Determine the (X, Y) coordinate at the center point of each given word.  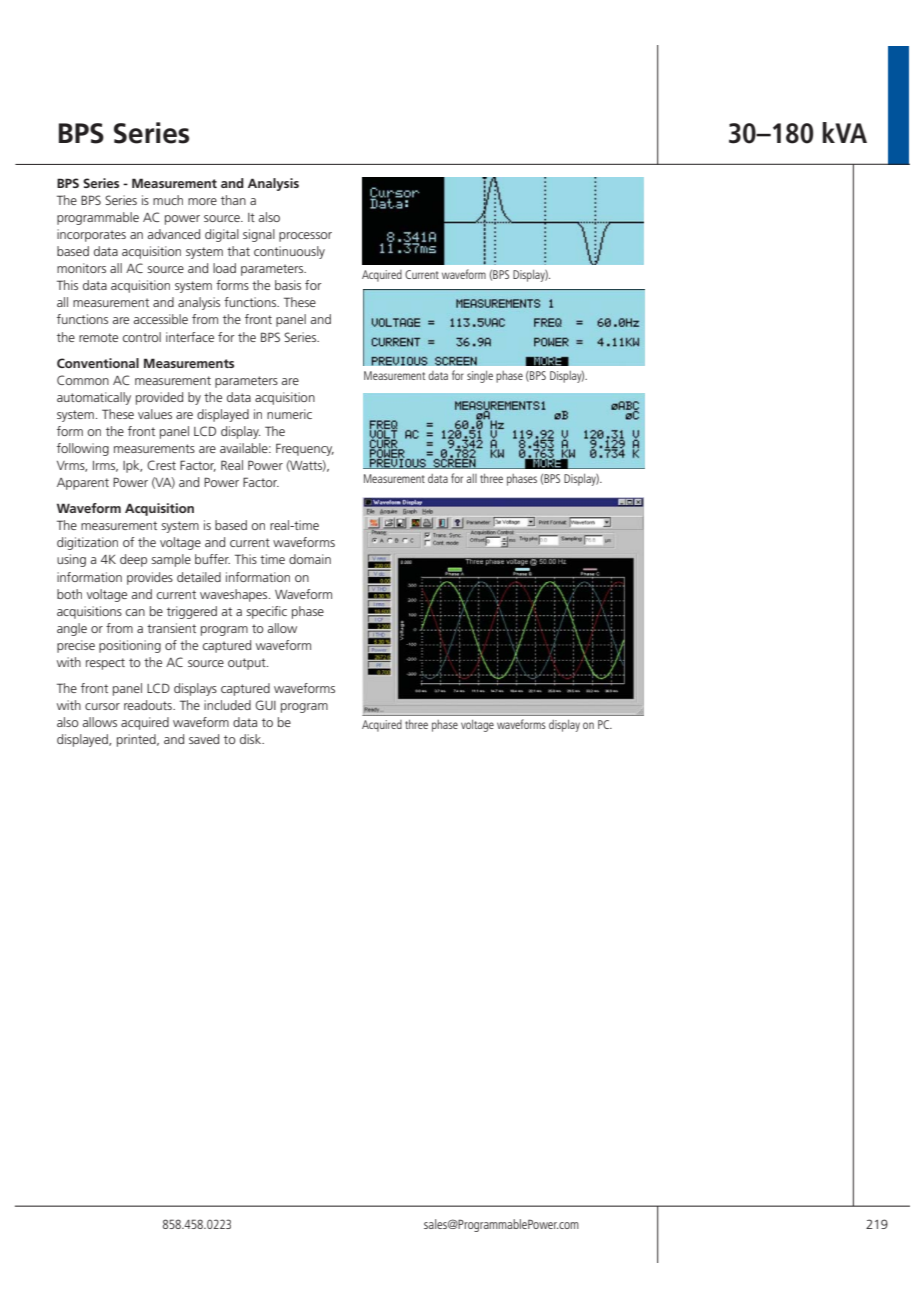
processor (305, 237)
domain (310, 559)
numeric (289, 414)
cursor (102, 706)
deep (133, 560)
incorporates (91, 235)
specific (266, 612)
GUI (265, 705)
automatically (94, 398)
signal (259, 235)
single (480, 377)
